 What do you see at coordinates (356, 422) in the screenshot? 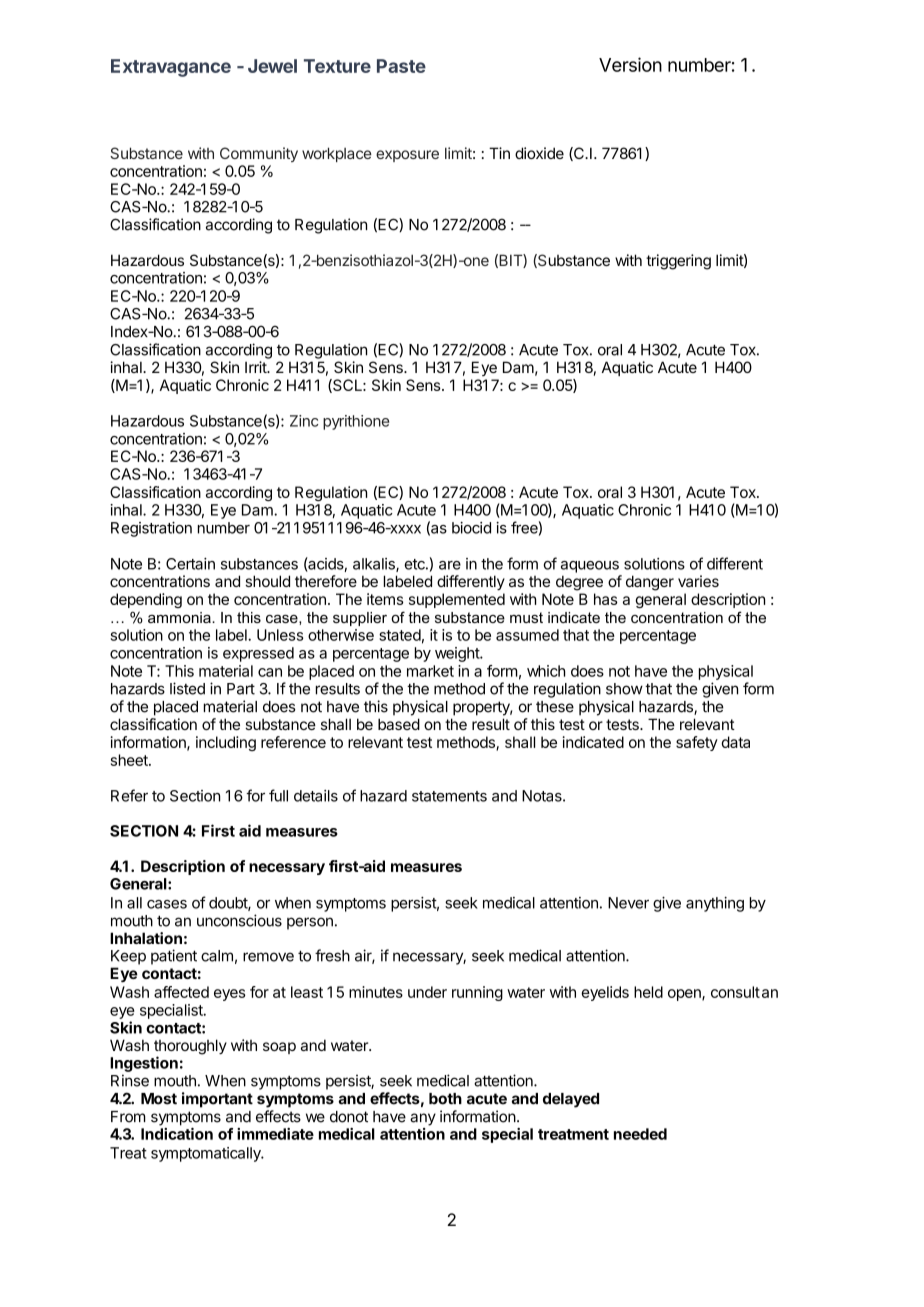
I see `pyrithione` at bounding box center [356, 422].
